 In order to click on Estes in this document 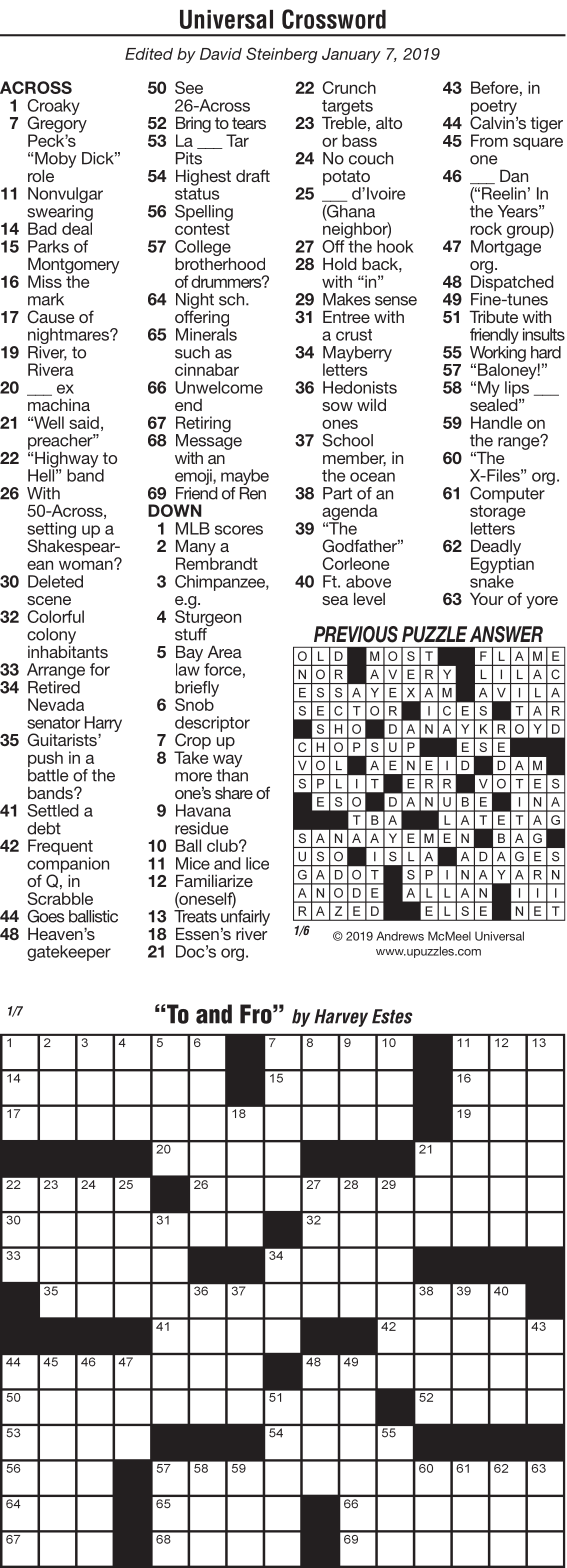, I will do `click(392, 1016)`.
